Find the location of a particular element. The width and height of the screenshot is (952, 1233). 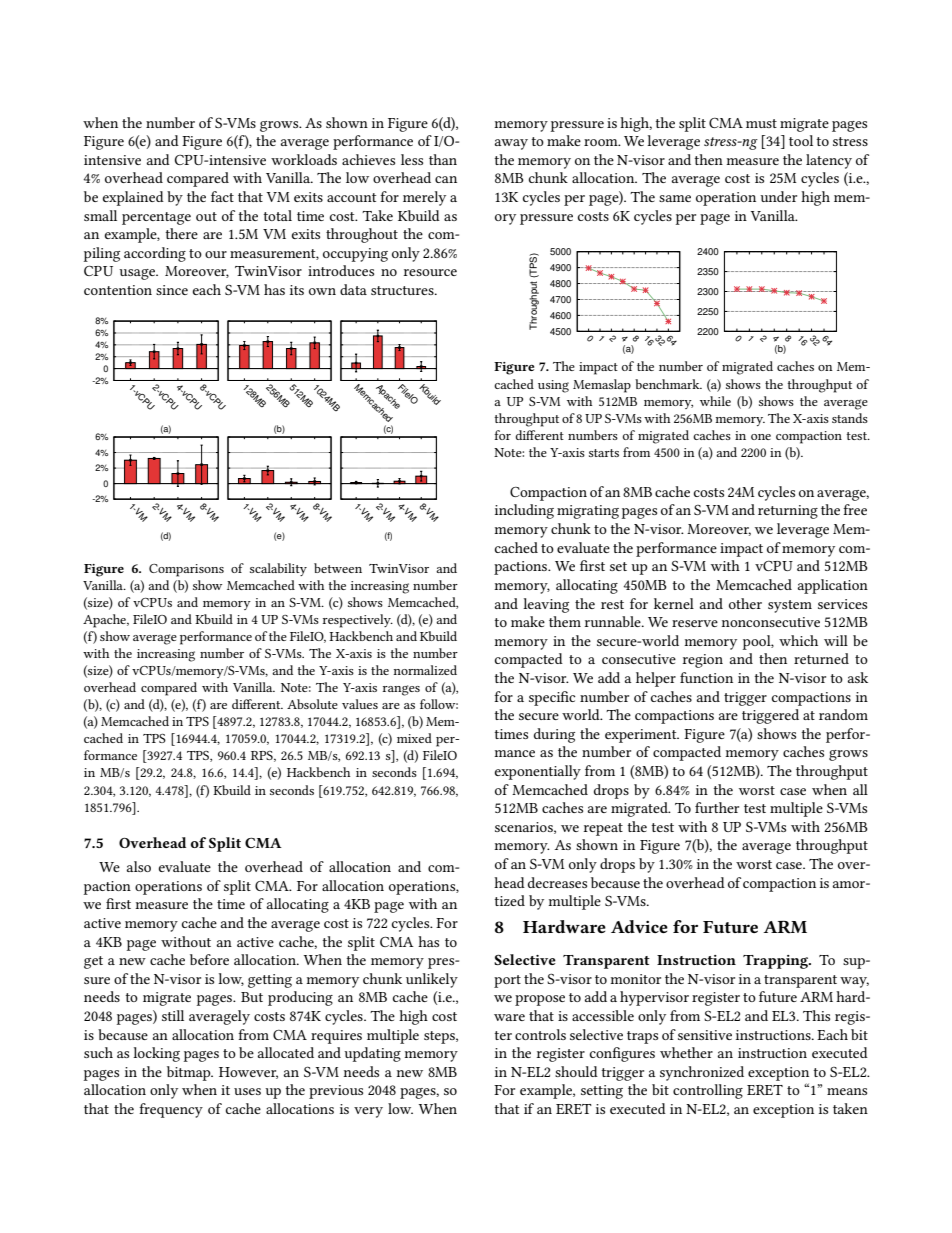

also is located at coordinates (139, 866).
